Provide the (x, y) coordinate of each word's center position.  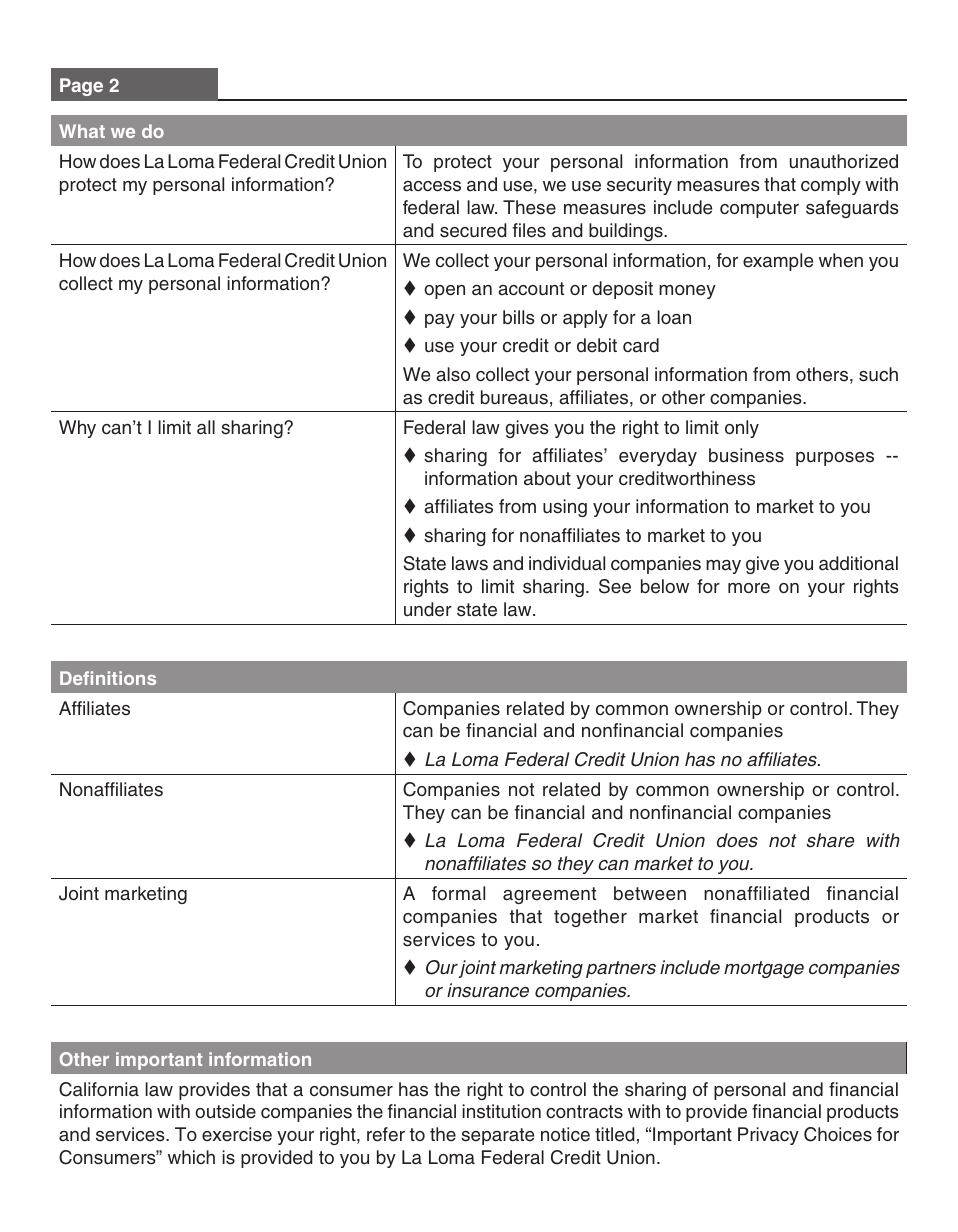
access (432, 186)
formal (458, 893)
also (453, 374)
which (191, 1157)
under (428, 609)
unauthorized (844, 161)
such (878, 374)
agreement (549, 895)
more (749, 588)
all (206, 427)
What (82, 131)
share (830, 840)
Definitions (108, 678)
